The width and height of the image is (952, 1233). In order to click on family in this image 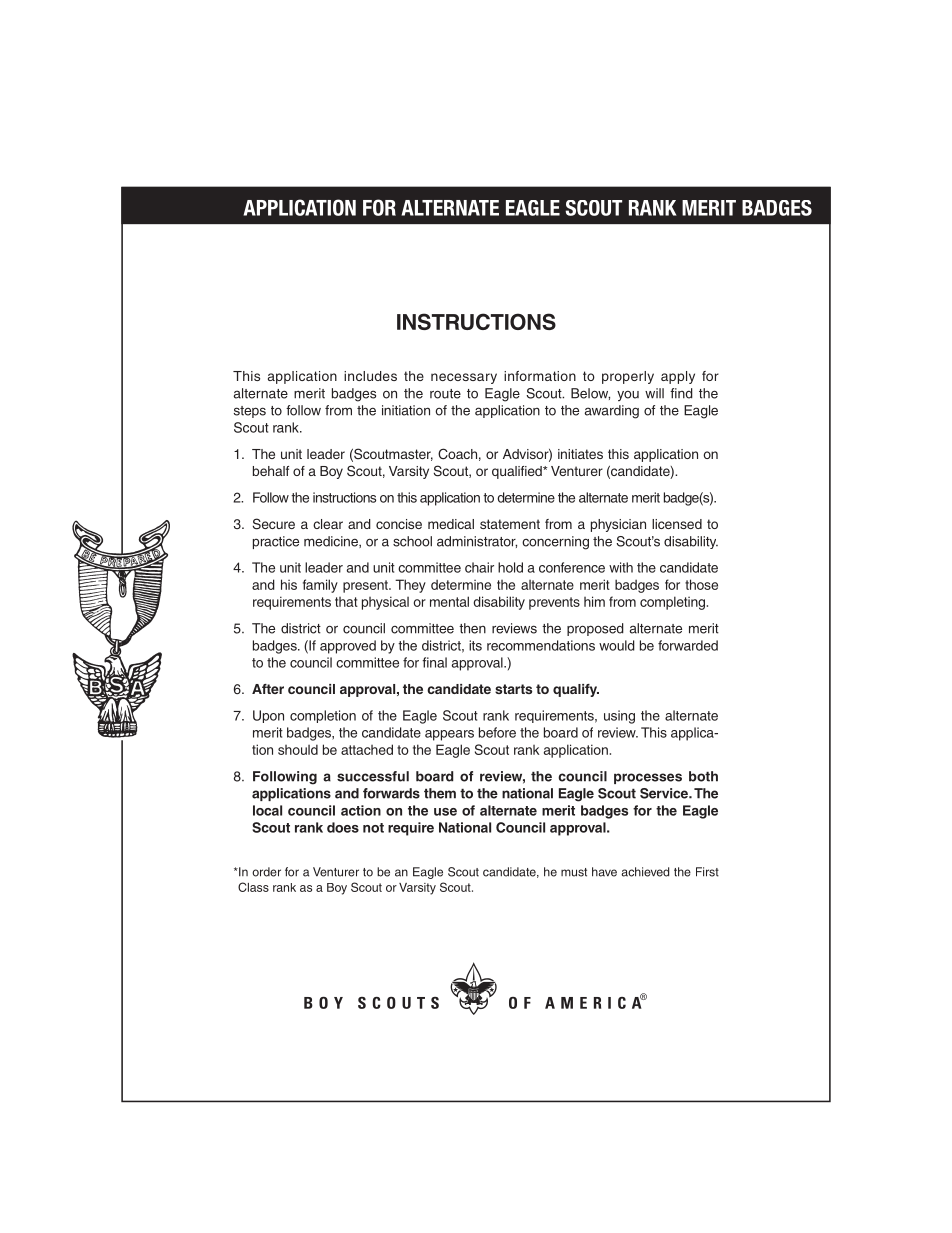, I will do `click(320, 586)`.
